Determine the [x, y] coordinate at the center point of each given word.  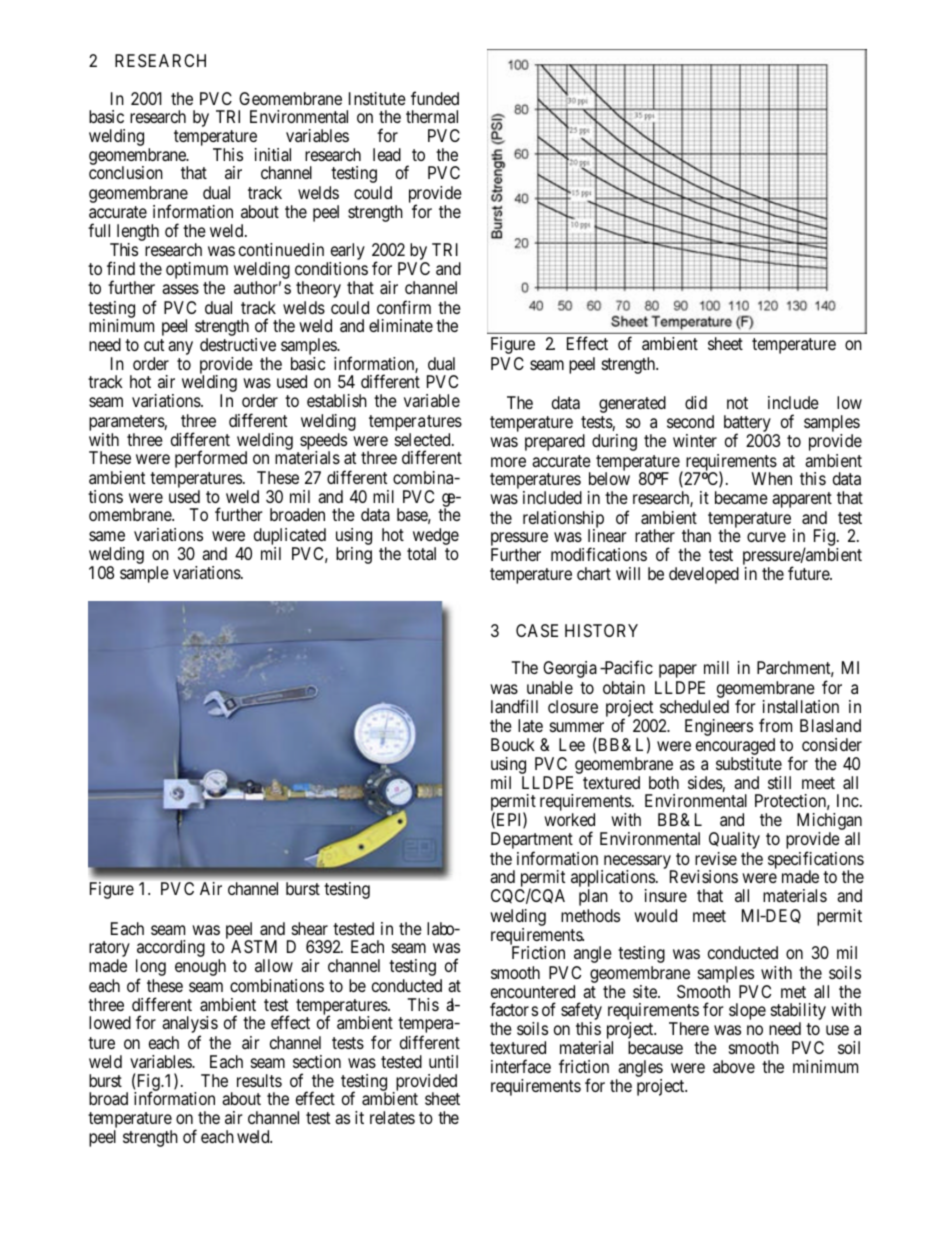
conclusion [126, 172]
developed [704, 575]
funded [435, 98]
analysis [190, 1026]
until [443, 1061]
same [107, 536]
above [734, 1066]
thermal [432, 116]
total [421, 553]
